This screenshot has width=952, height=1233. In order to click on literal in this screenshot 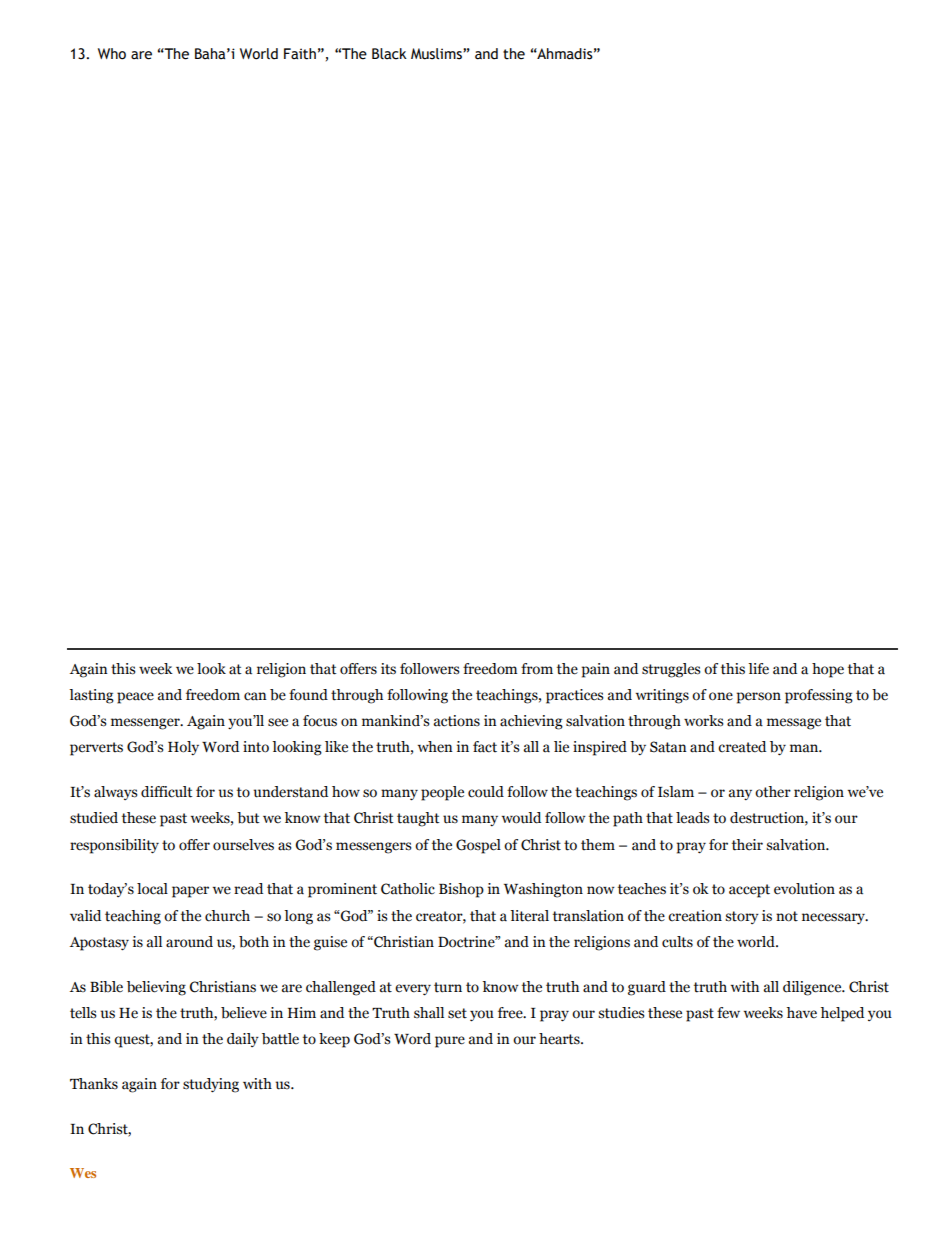, I will do `click(529, 916)`.
